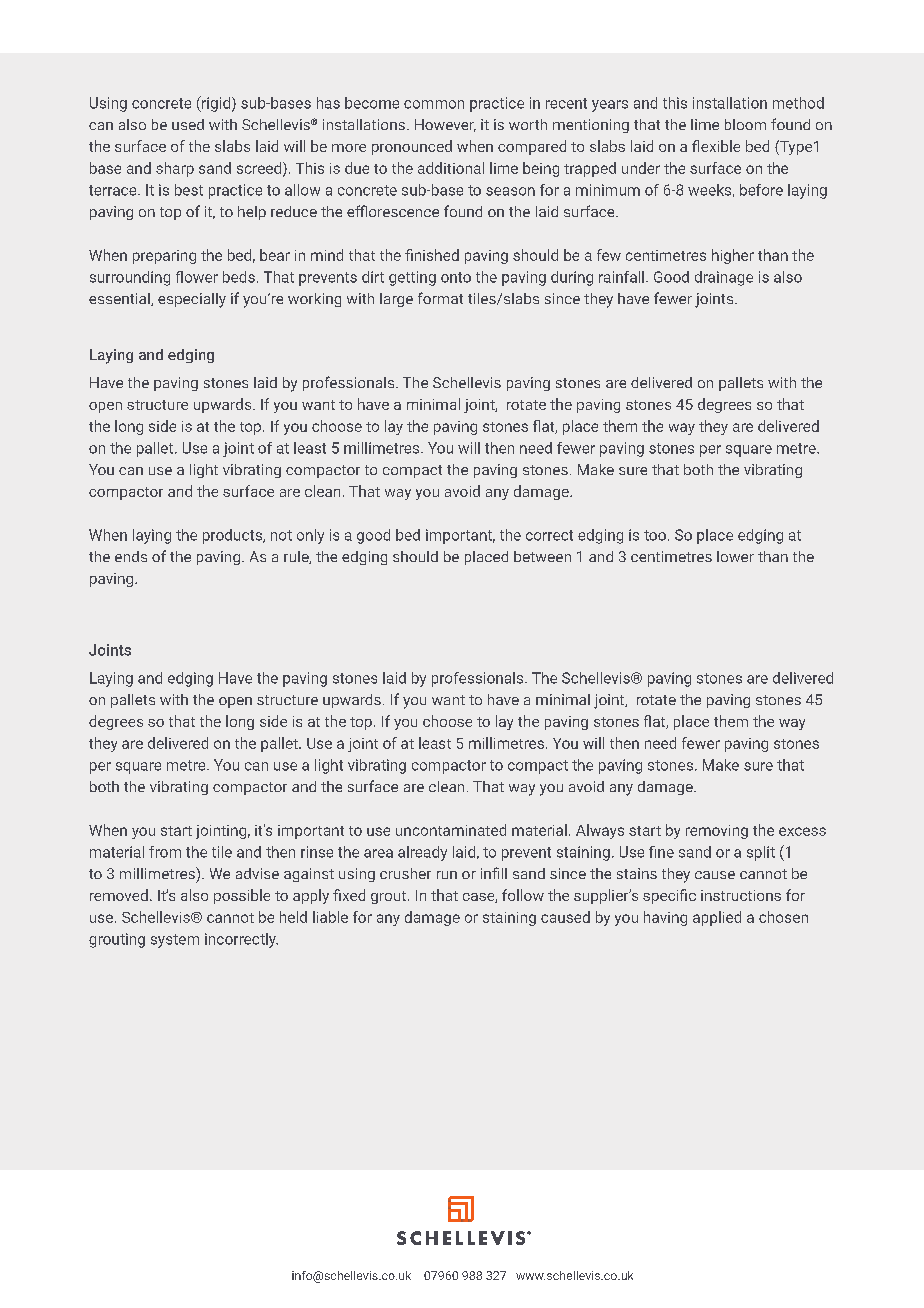 This document has width=924, height=1308. What do you see at coordinates (655, 535) in the document?
I see `too` at bounding box center [655, 535].
